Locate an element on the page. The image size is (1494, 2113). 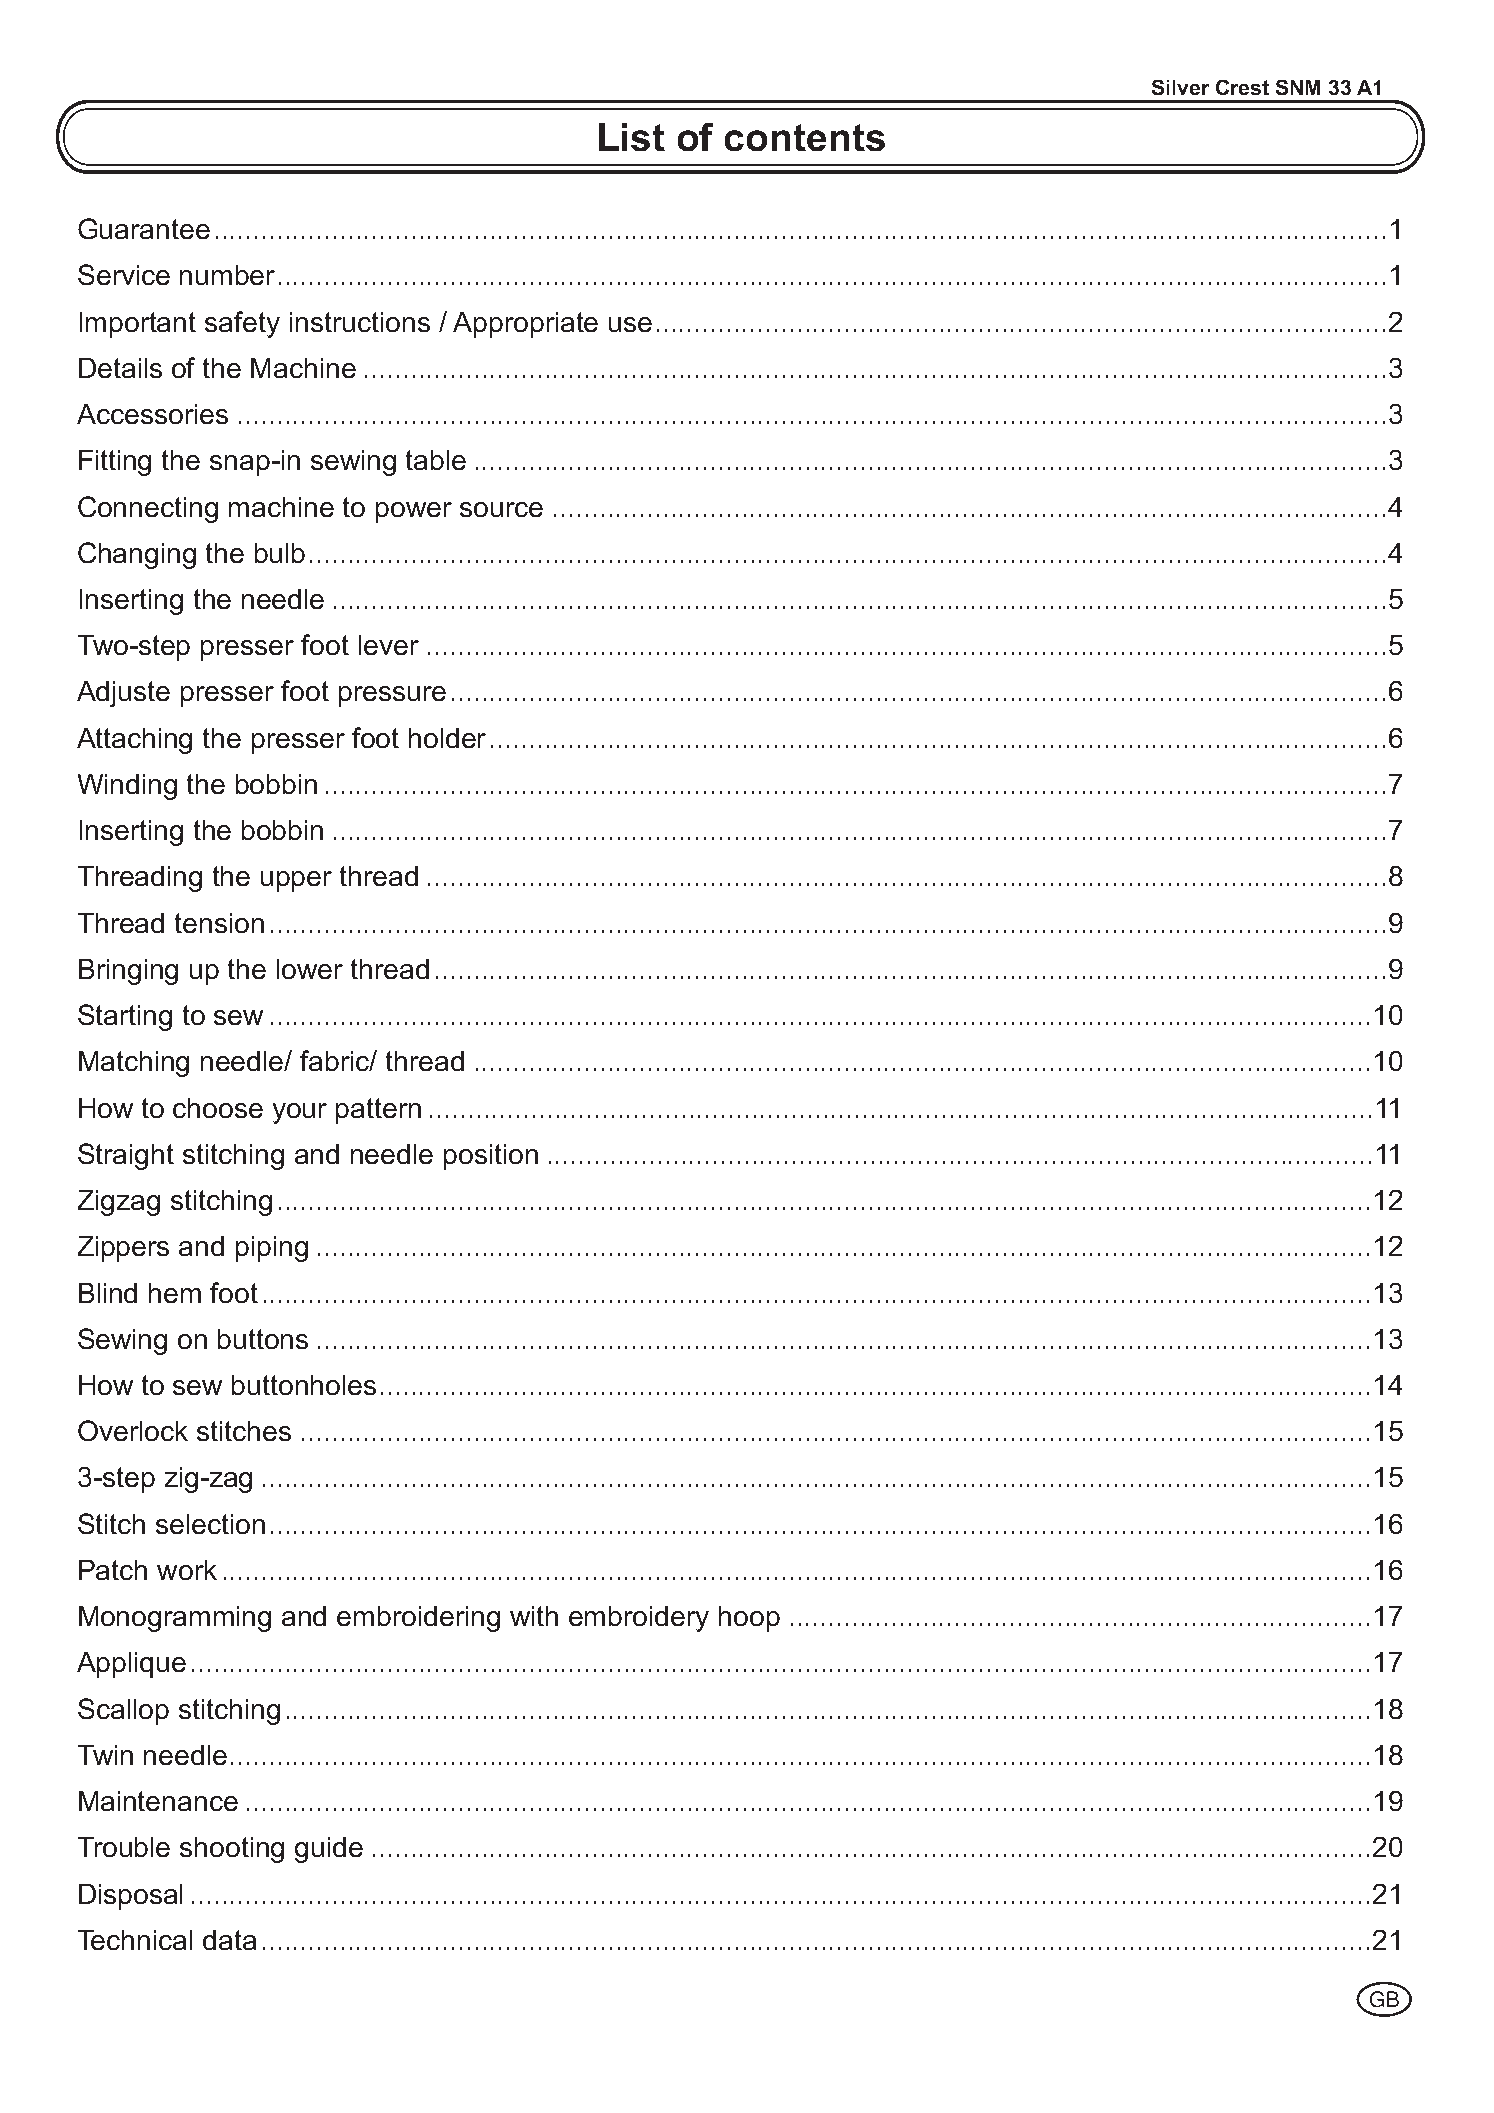
shooting is located at coordinates (232, 1850).
